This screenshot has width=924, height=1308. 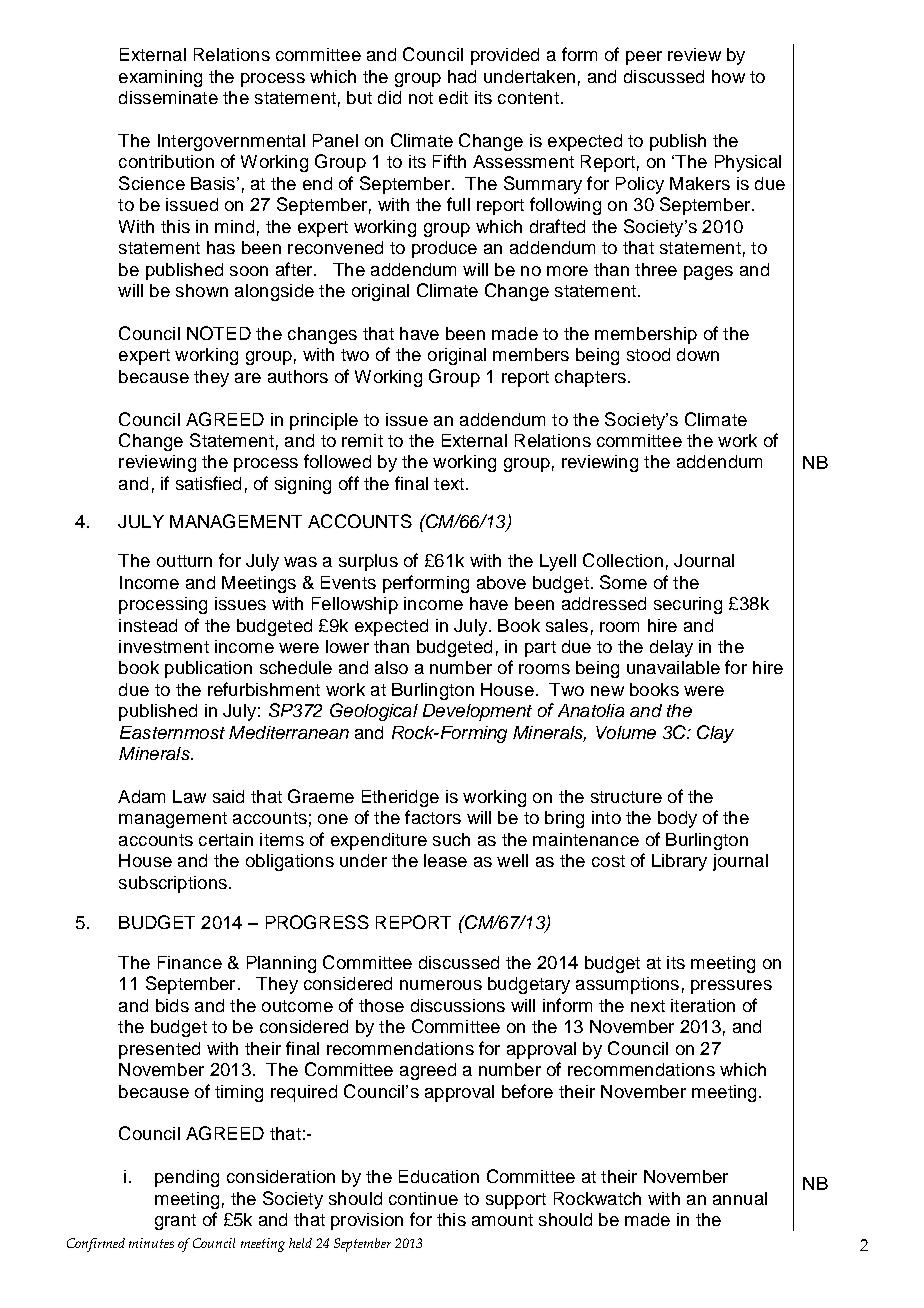 What do you see at coordinates (175, 1222) in the screenshot?
I see `grant` at bounding box center [175, 1222].
